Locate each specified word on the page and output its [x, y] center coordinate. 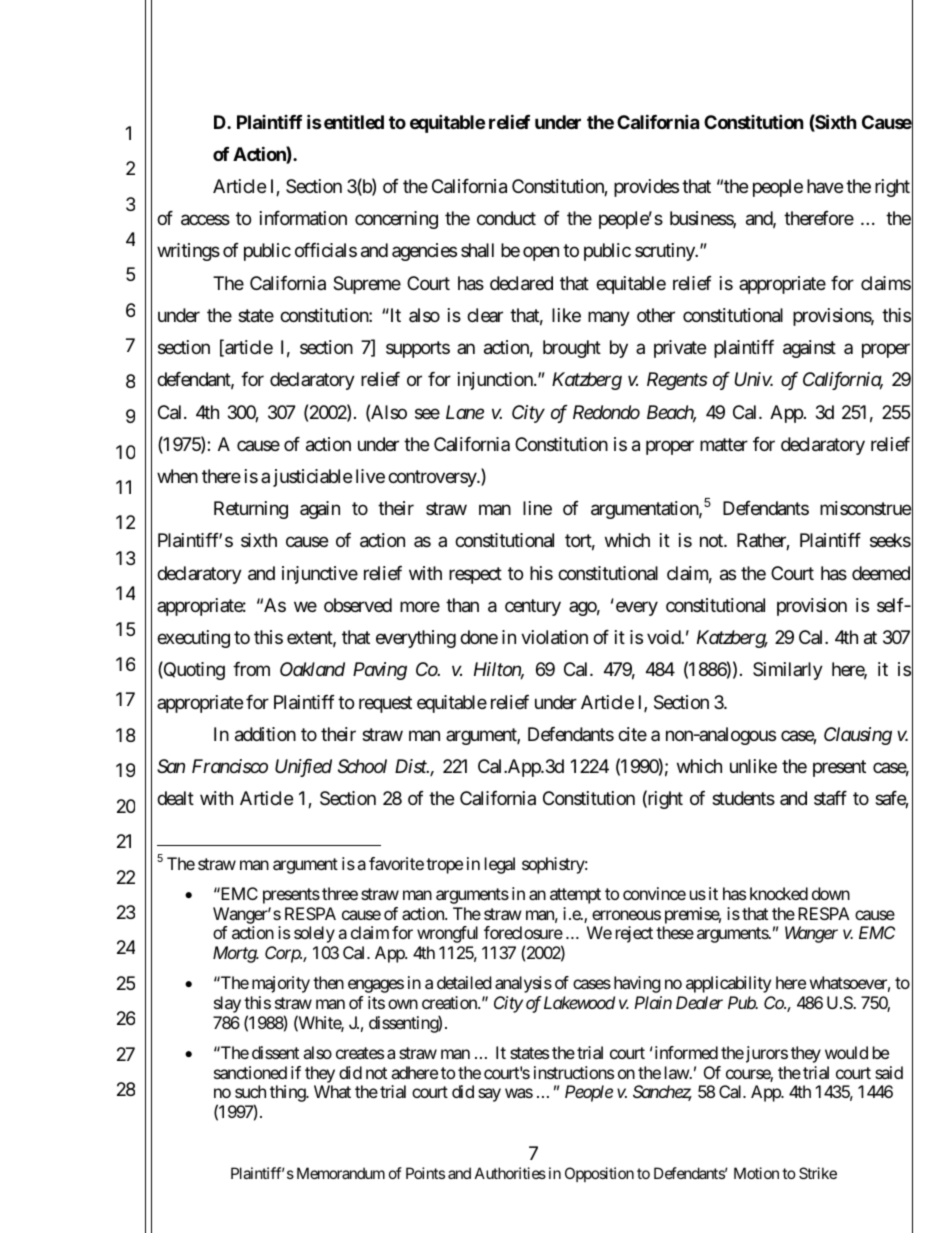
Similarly [788, 671]
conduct [506, 218]
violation [554, 637]
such [250, 1091]
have [825, 186]
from [251, 669]
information [303, 218]
